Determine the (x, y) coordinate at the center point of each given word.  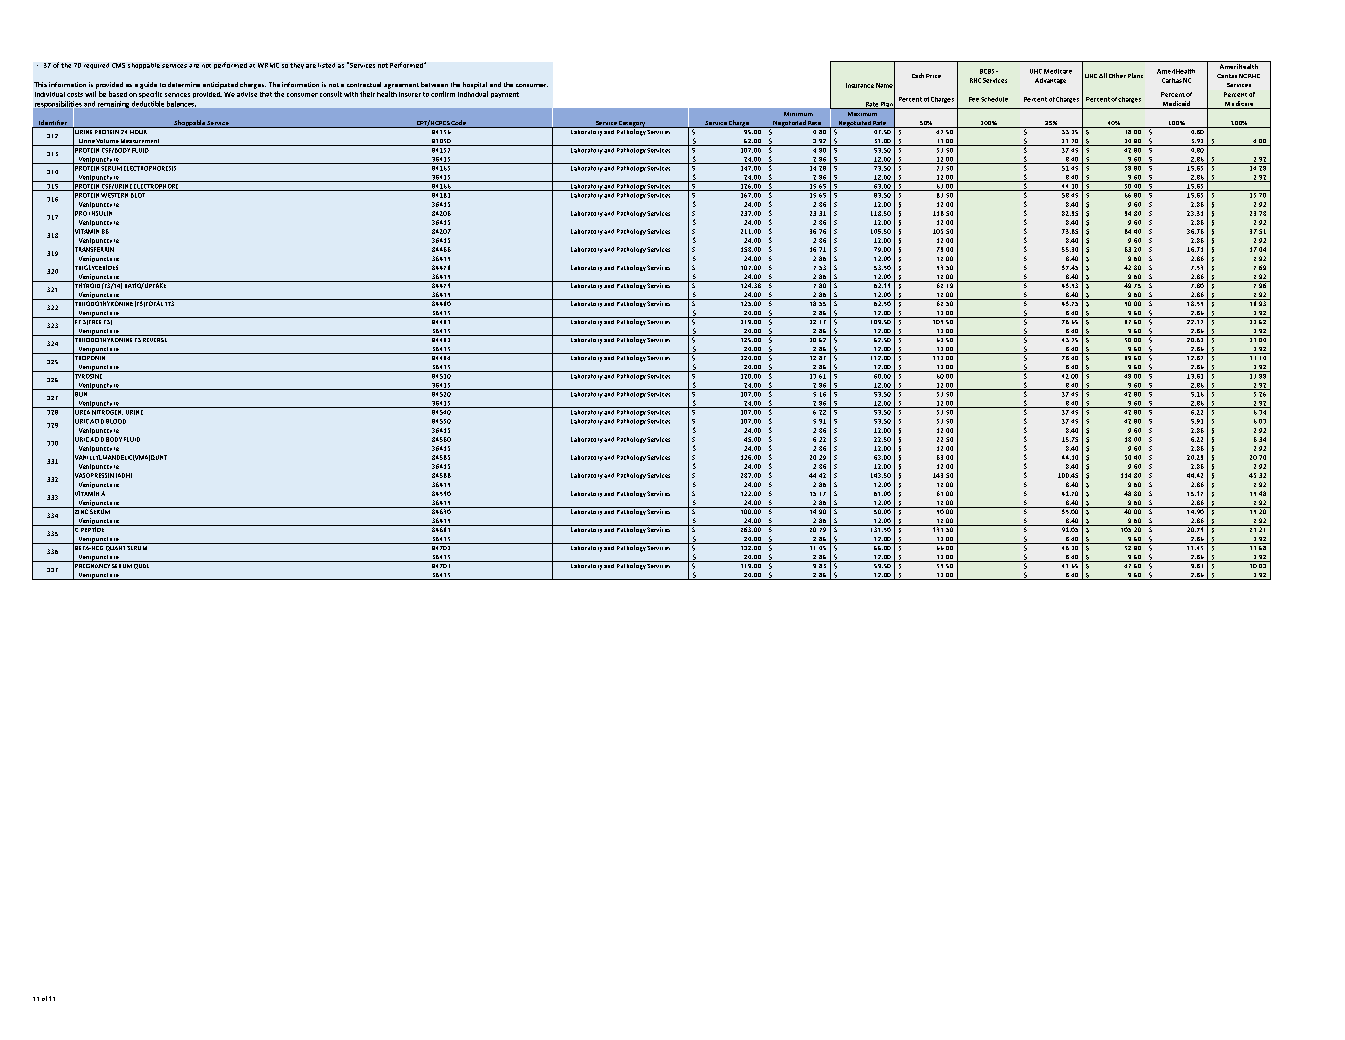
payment (505, 95)
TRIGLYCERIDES (95, 267)
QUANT (115, 547)
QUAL (142, 565)
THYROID (87, 286)
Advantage (1050, 81)
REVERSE (155, 338)
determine (184, 84)
